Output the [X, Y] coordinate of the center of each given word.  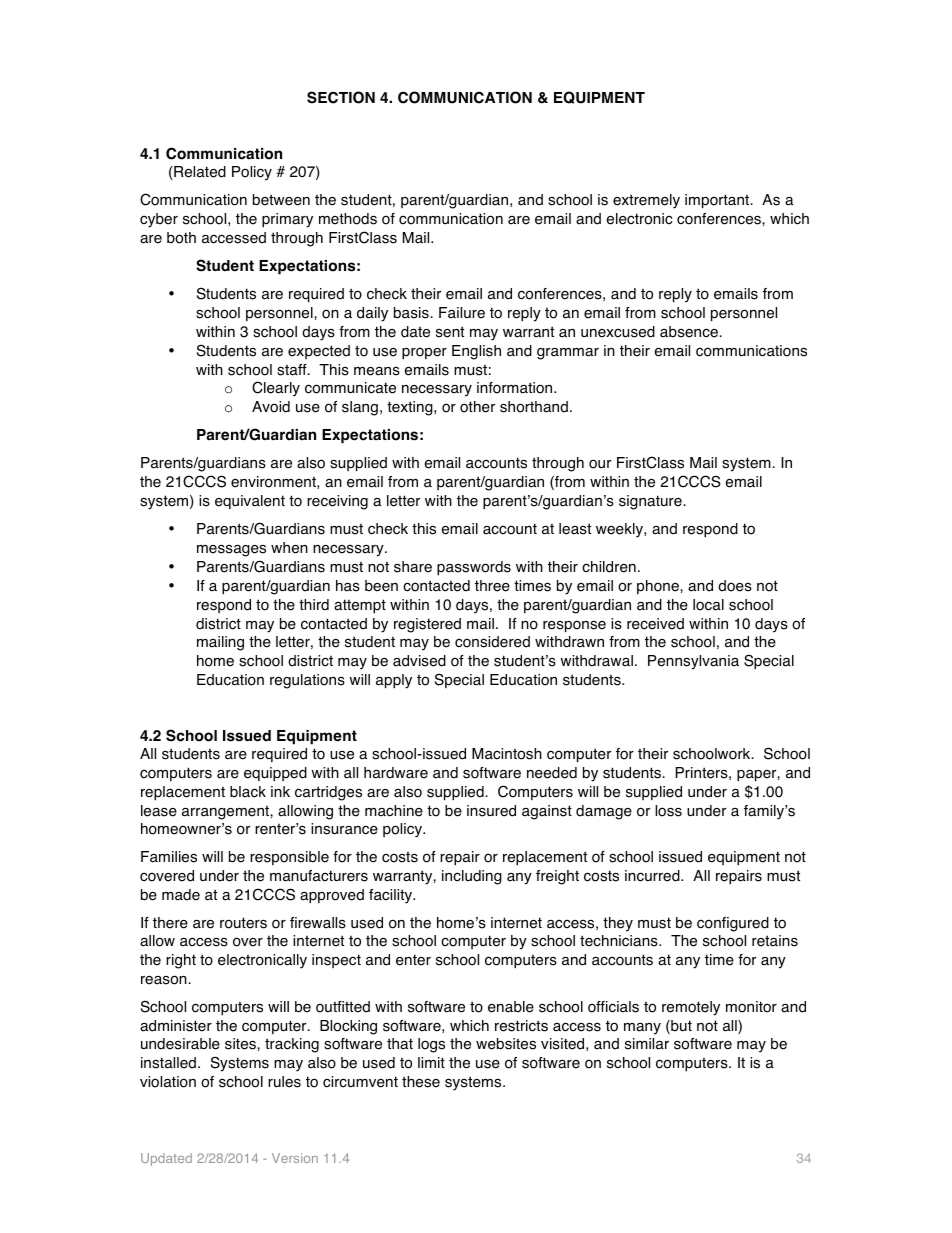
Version [295, 1158]
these [421, 1082]
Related [199, 173]
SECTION [341, 97]
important [718, 201]
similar [647, 1044]
